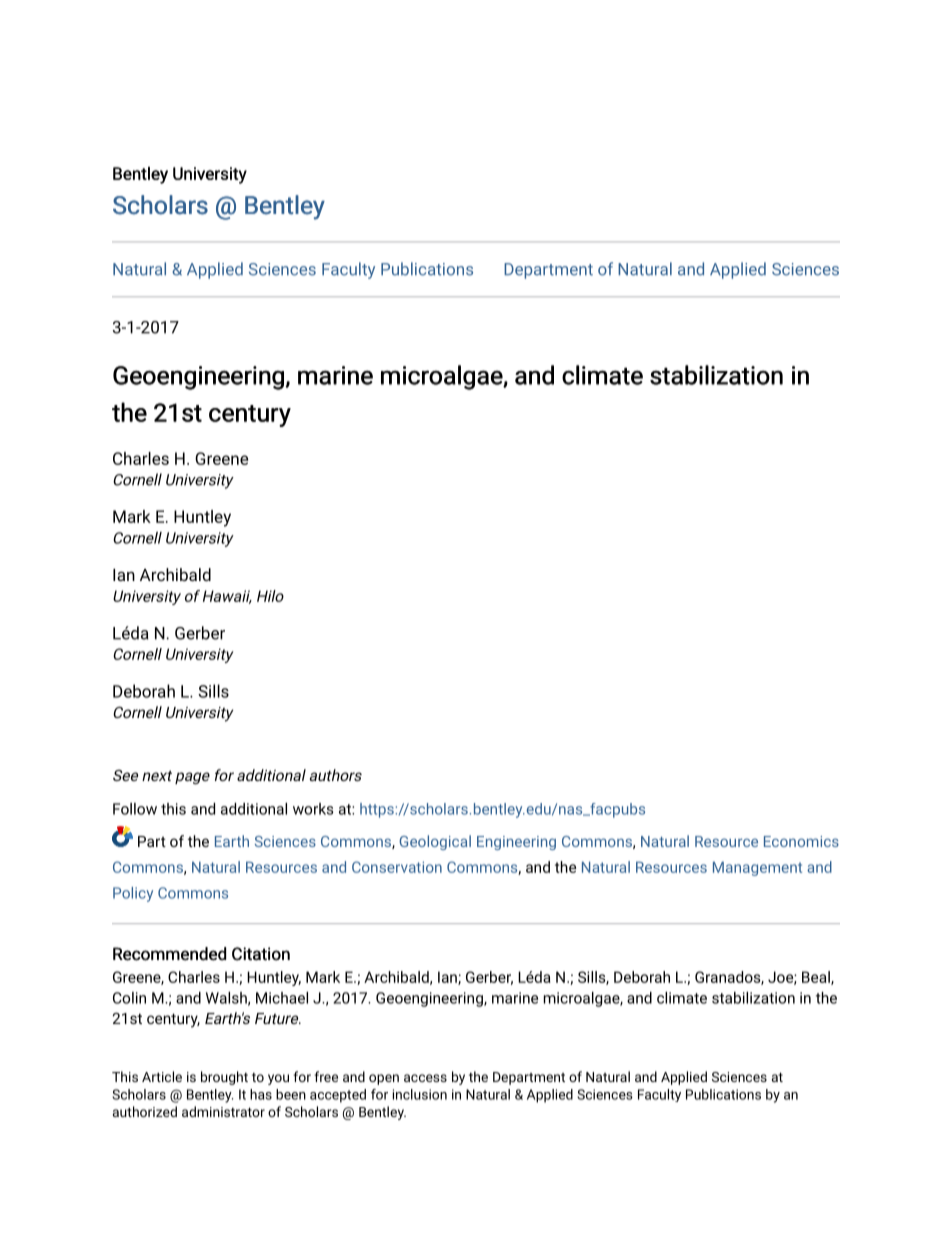  Describe the element at coordinates (261, 954) in the screenshot. I see `Citation` at that location.
